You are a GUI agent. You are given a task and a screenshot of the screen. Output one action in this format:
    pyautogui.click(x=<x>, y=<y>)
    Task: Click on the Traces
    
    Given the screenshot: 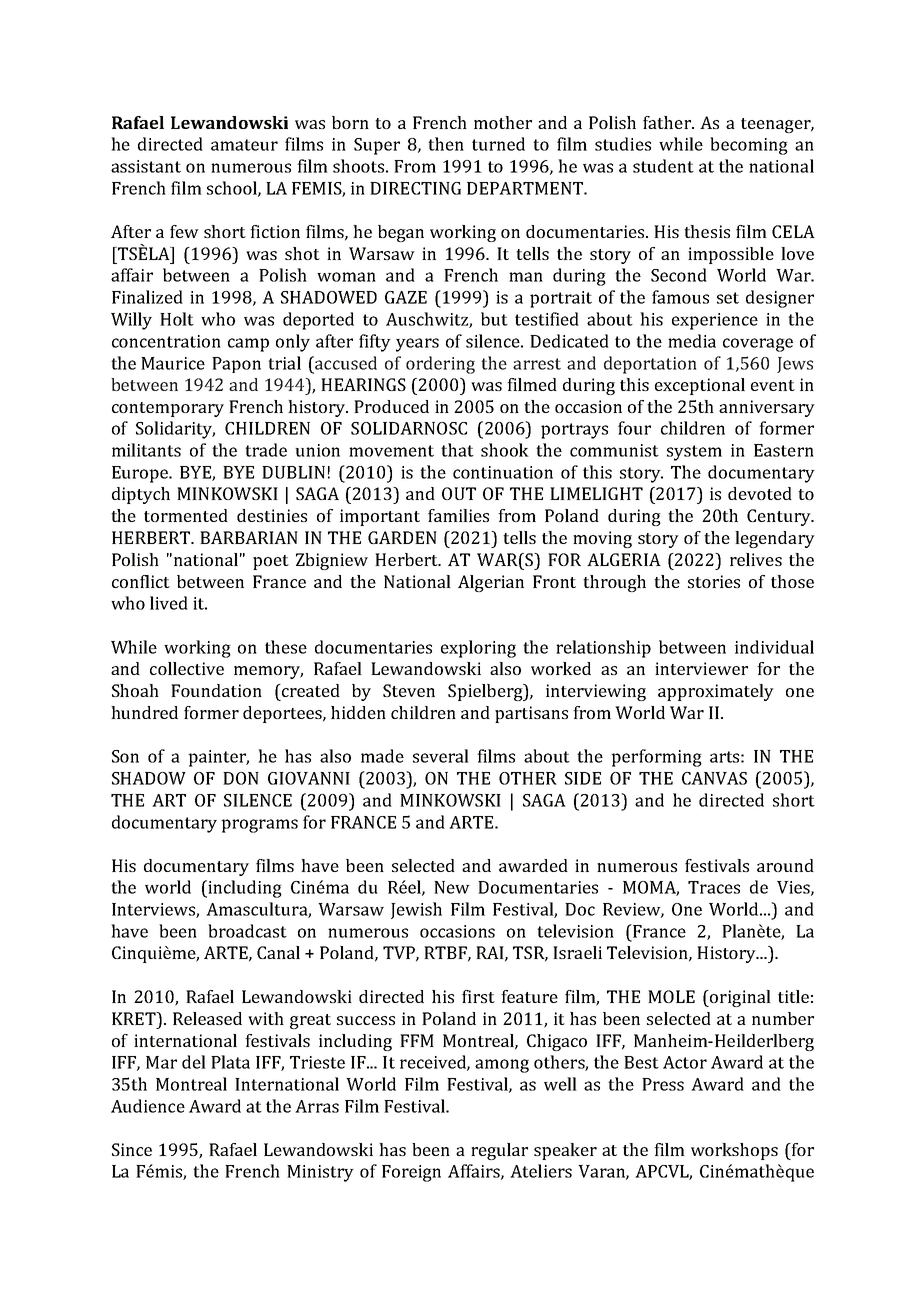 What is the action you would take?
    pyautogui.click(x=714, y=887)
